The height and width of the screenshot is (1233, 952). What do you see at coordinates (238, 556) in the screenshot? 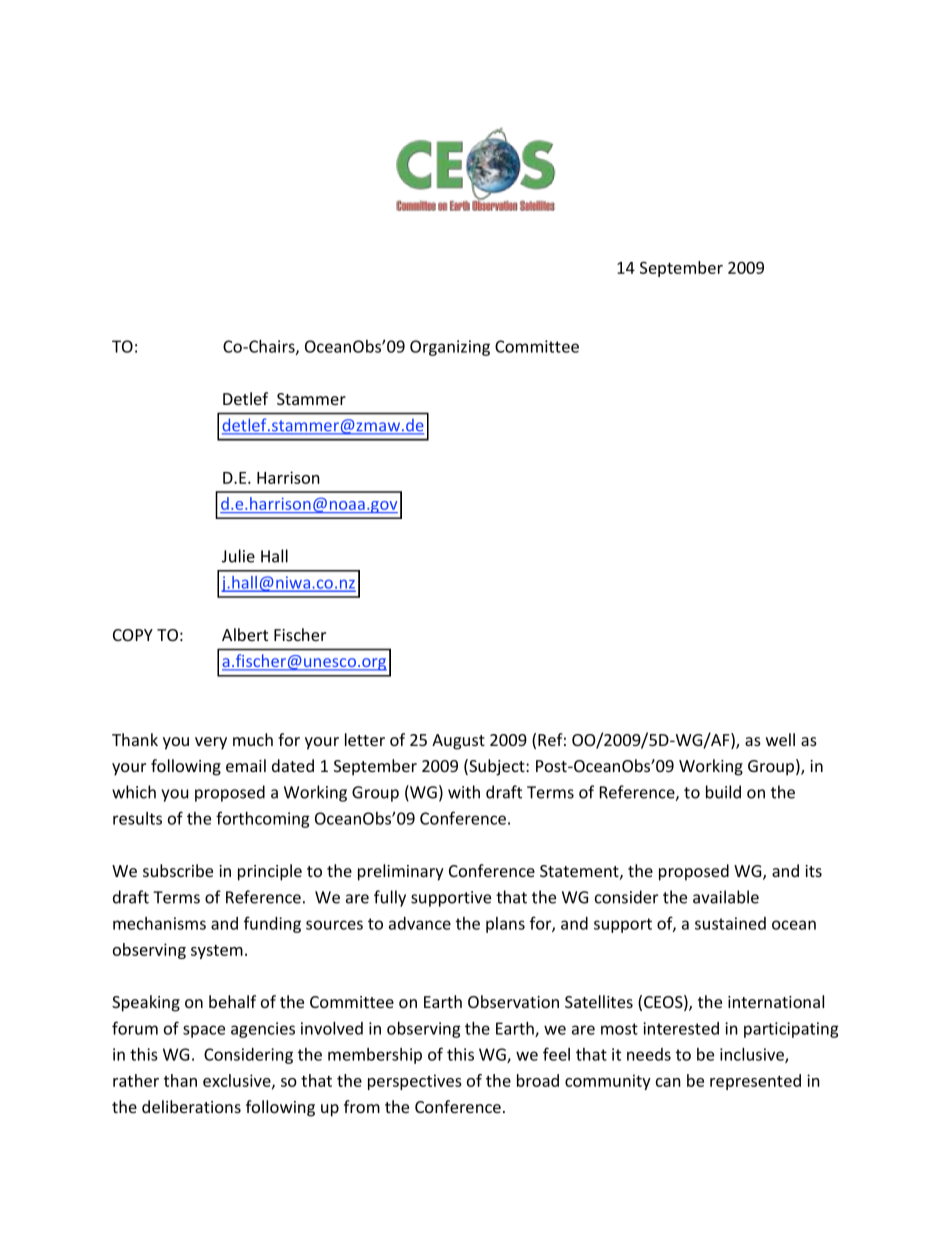
I see `Julie` at bounding box center [238, 556].
